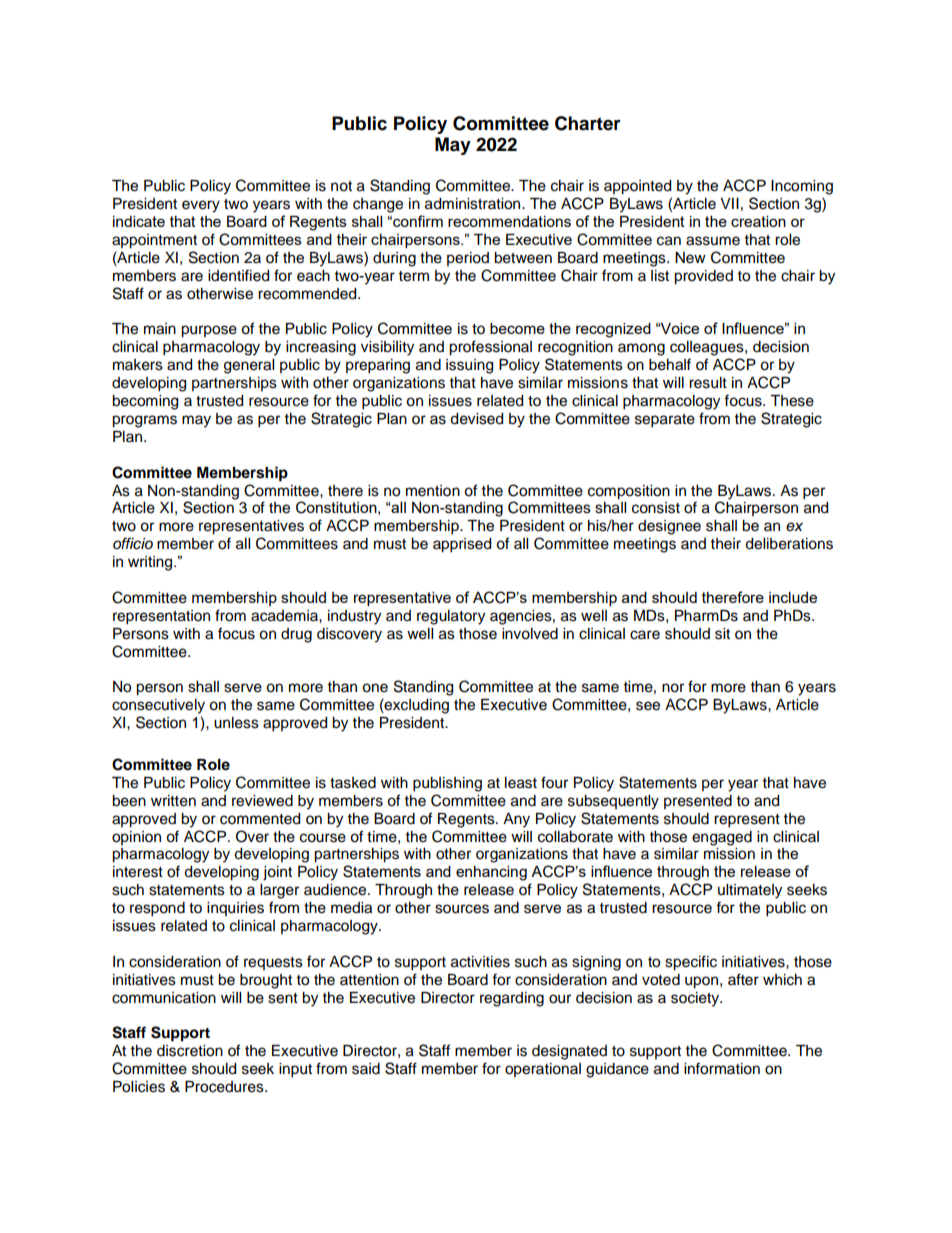 Image resolution: width=952 pixels, height=1233 pixels. Describe the element at coordinates (543, 1070) in the screenshot. I see `operational` at that location.
